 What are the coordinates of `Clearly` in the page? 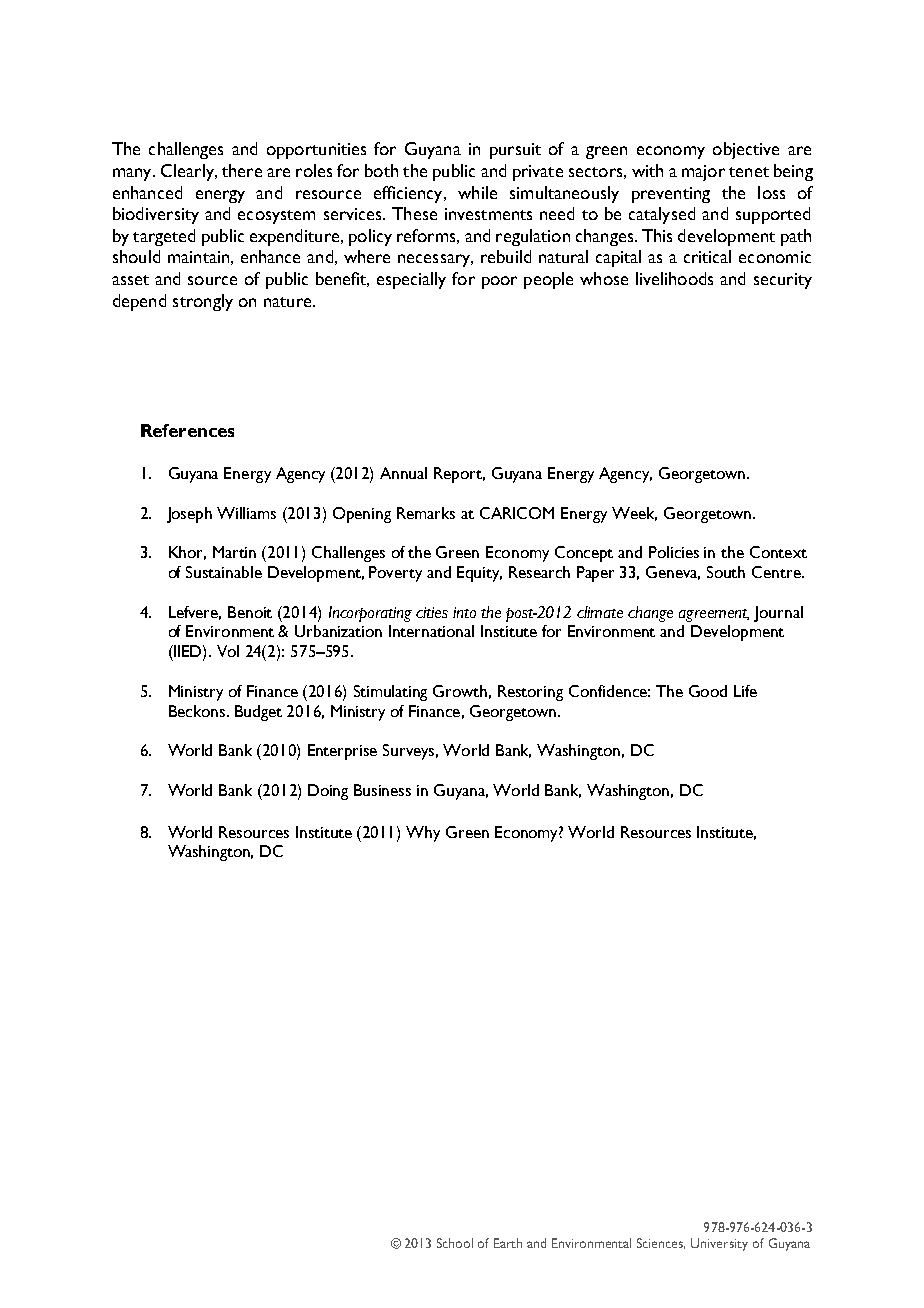 It's located at (188, 172).
